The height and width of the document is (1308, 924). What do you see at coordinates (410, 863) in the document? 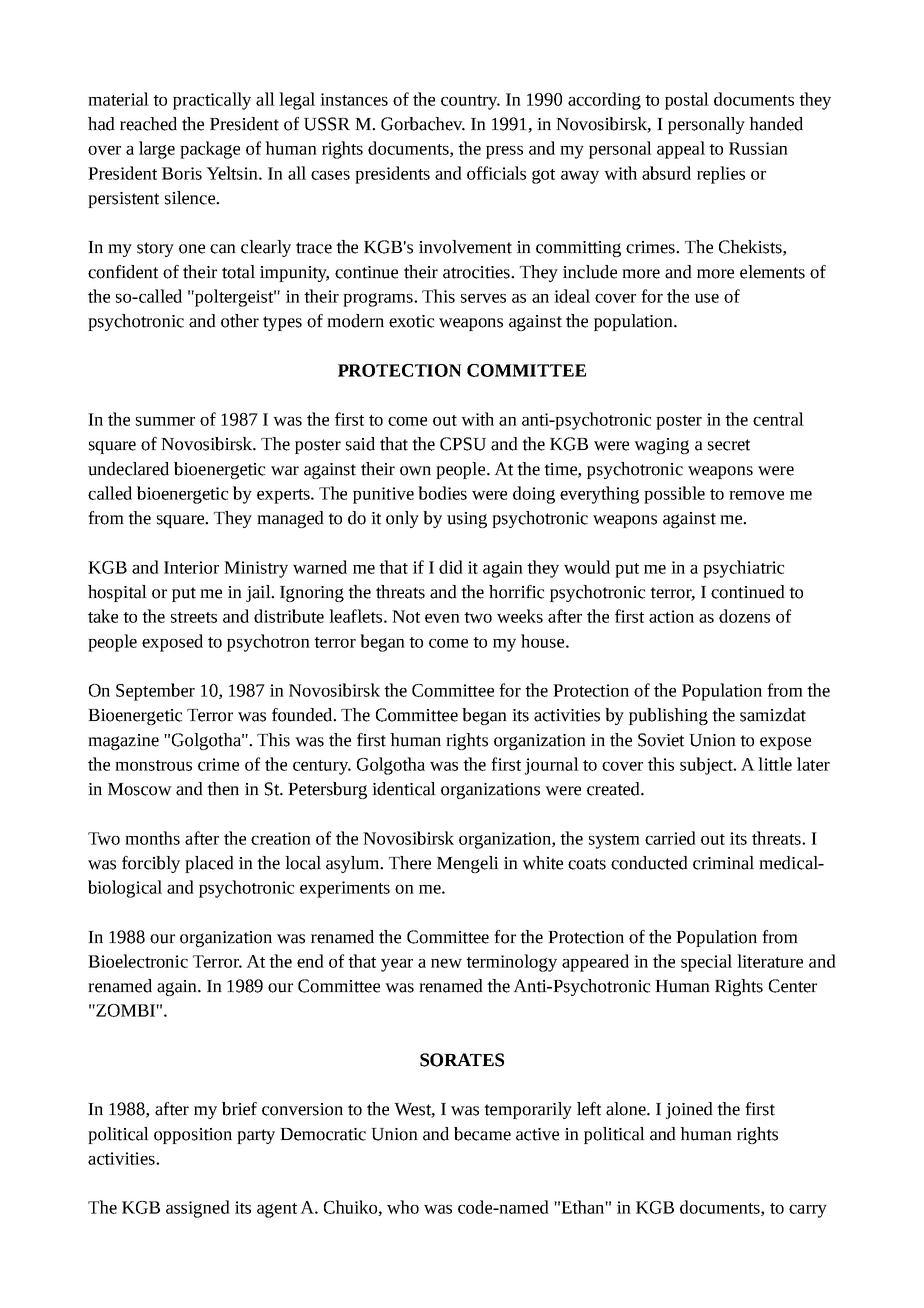
I see `There` at bounding box center [410, 863].
